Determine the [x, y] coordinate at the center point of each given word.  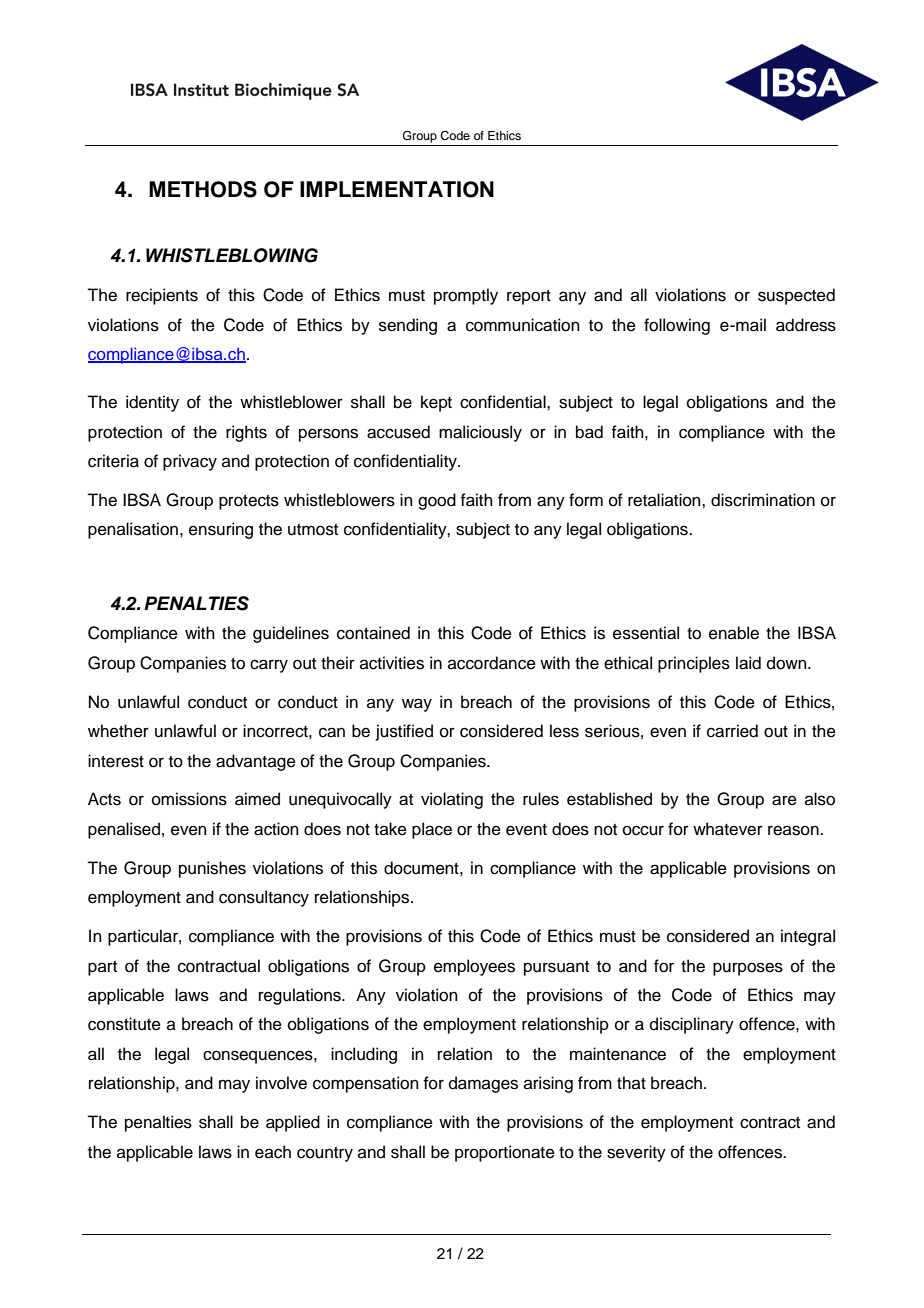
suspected [796, 296]
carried [732, 731]
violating [452, 800]
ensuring [221, 530]
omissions [189, 799]
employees [474, 967]
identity [152, 403]
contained [373, 633]
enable [734, 633]
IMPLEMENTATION [397, 189]
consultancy [264, 898]
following [677, 326]
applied [293, 1123]
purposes [748, 969]
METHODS [203, 189]
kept [436, 403]
